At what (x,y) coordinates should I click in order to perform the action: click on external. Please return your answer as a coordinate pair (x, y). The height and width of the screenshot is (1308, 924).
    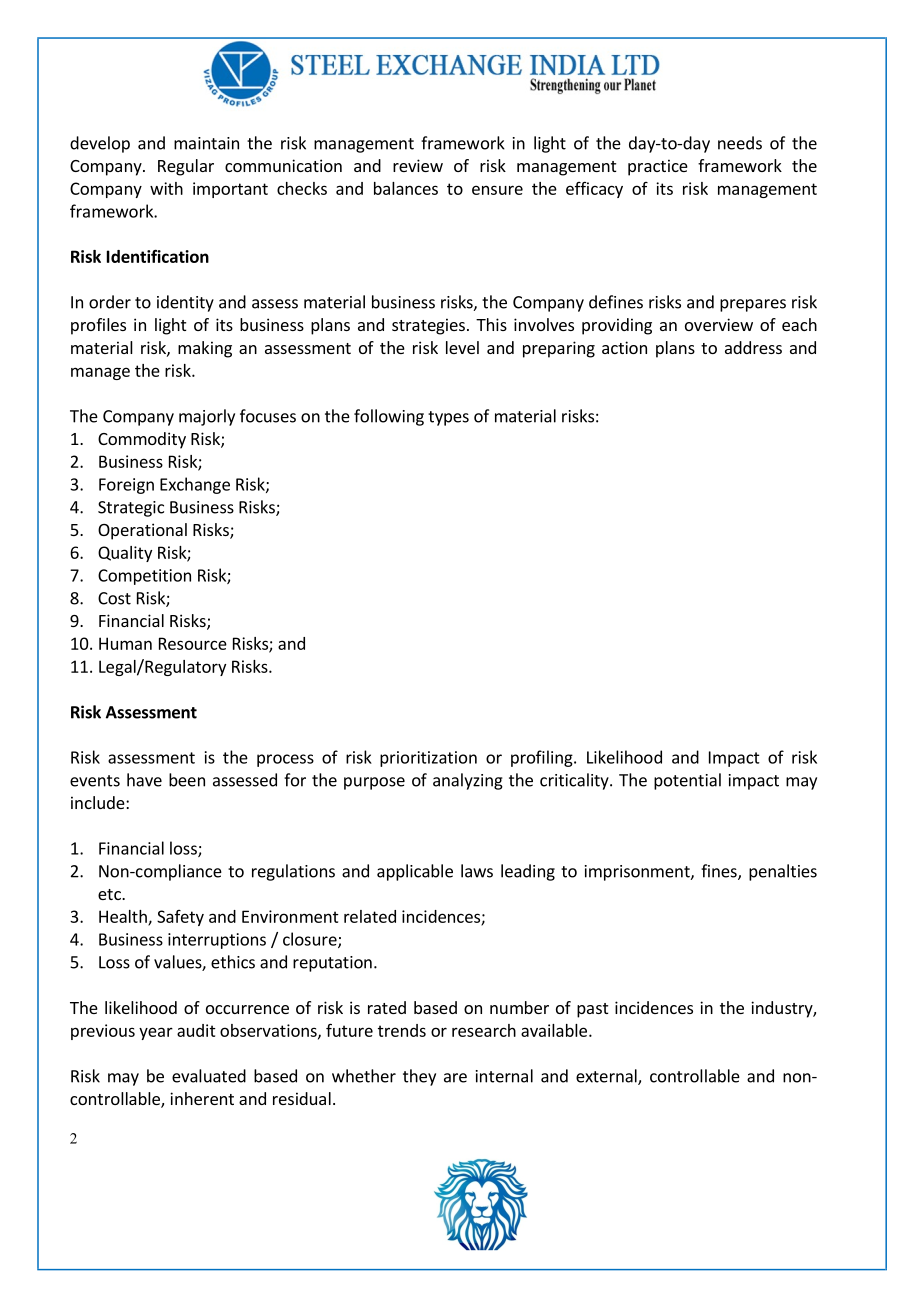
    Looking at the image, I should click on (607, 1077).
